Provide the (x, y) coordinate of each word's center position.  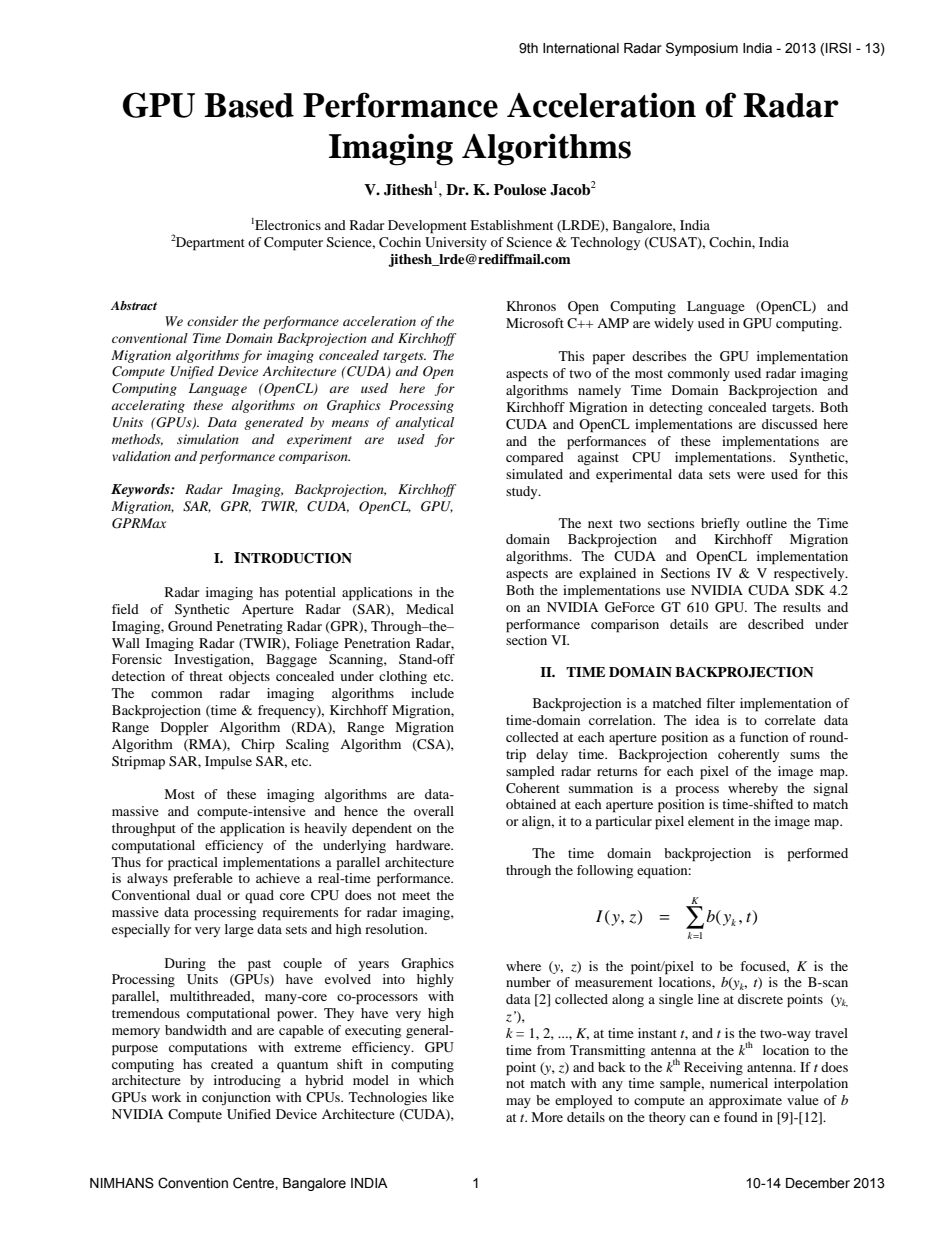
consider (212, 321)
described (776, 624)
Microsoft (535, 323)
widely (674, 324)
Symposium (702, 49)
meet (416, 896)
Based (249, 105)
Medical (430, 609)
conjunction (236, 1098)
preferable (203, 880)
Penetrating (250, 627)
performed (818, 855)
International (581, 48)
